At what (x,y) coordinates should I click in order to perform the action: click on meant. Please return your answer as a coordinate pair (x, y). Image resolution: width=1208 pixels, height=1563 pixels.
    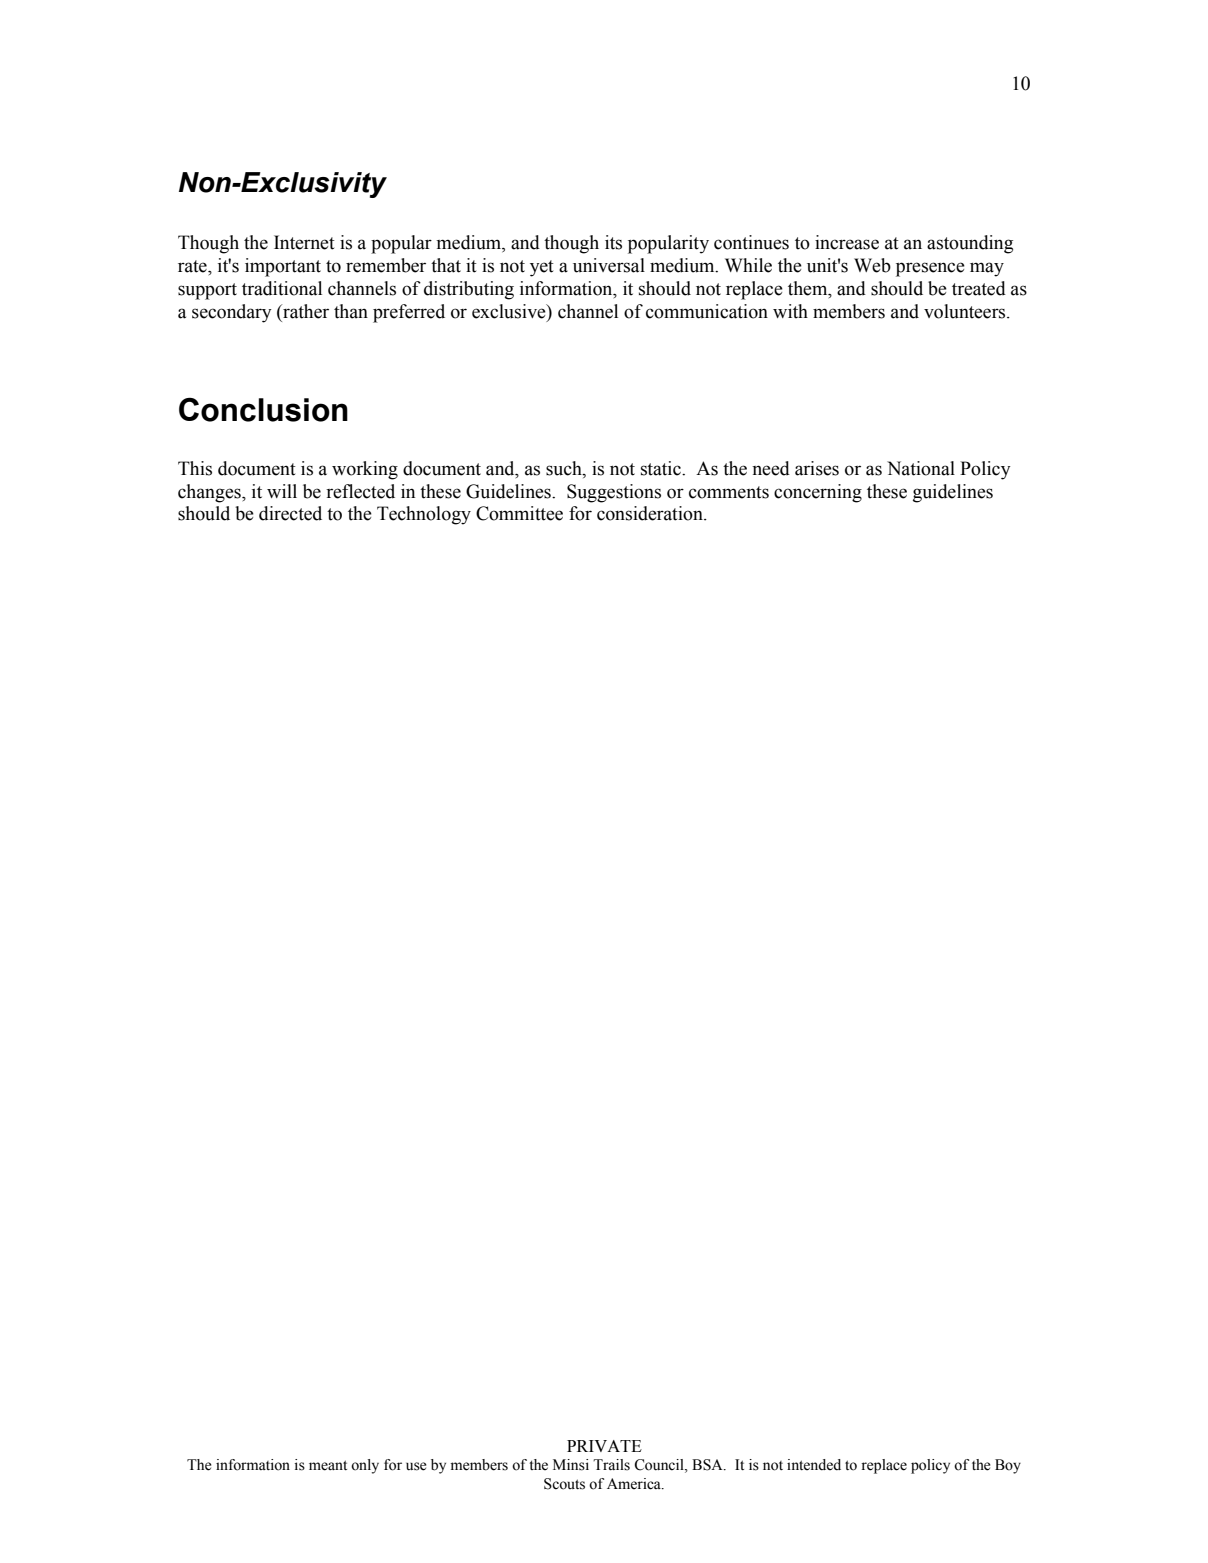
    Looking at the image, I should click on (328, 1465).
